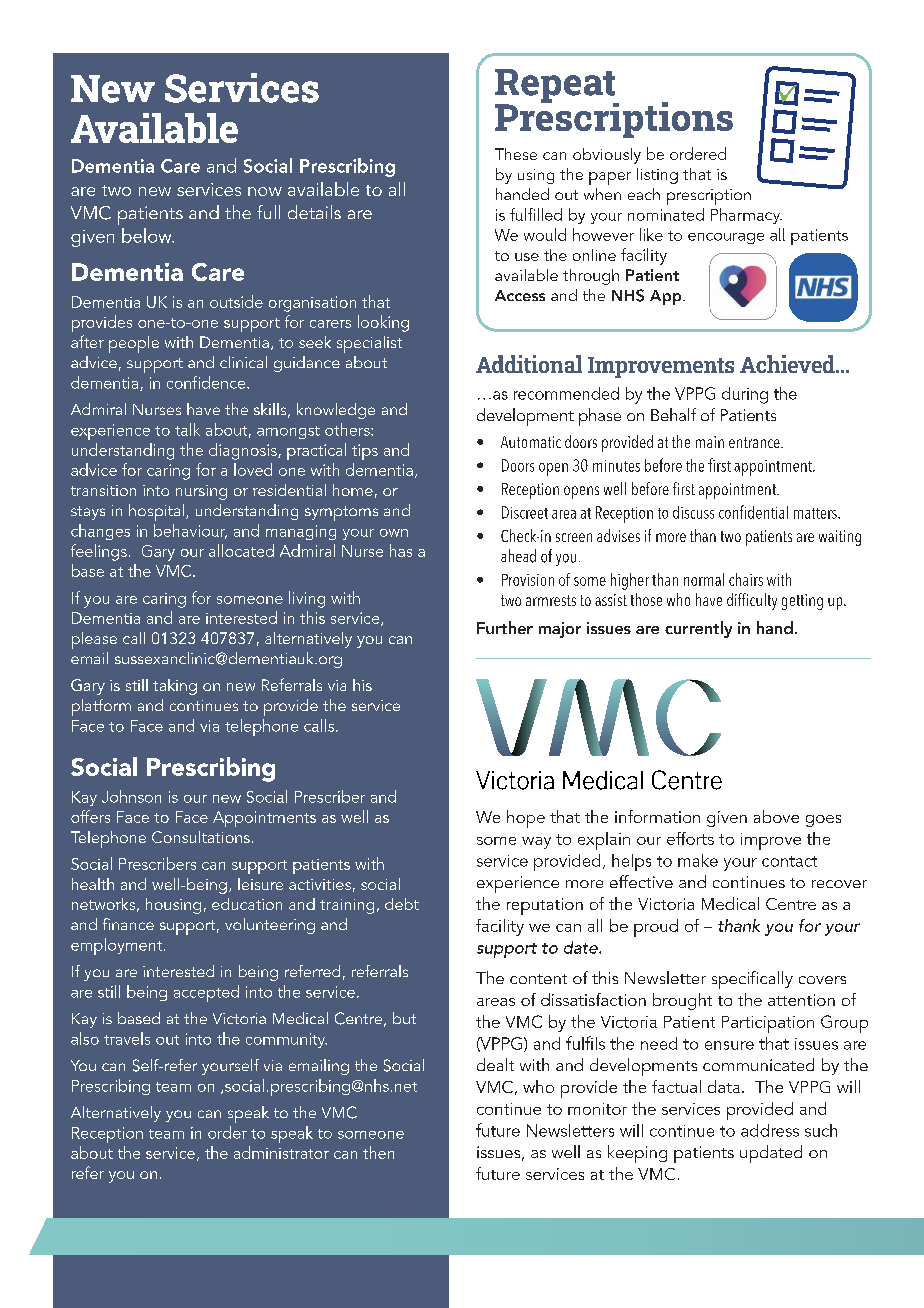 The image size is (924, 1308). Describe the element at coordinates (657, 176) in the page. I see `listing` at that location.
